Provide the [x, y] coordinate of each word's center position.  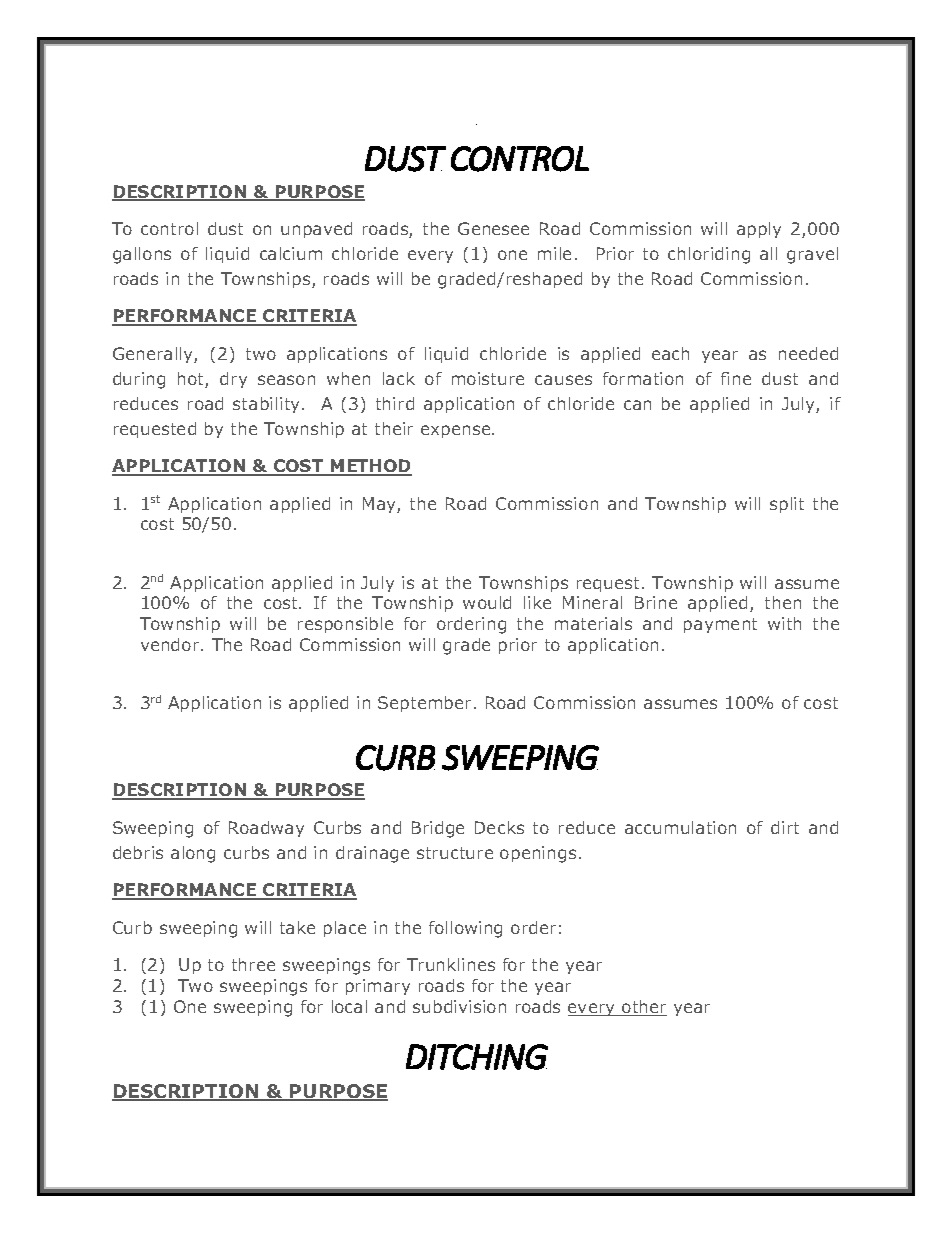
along [193, 854]
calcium [291, 253]
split [787, 505]
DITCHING [477, 1057]
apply [759, 230]
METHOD [370, 467]
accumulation [680, 827]
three [253, 964]
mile [554, 253]
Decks [499, 827]
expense [457, 431]
